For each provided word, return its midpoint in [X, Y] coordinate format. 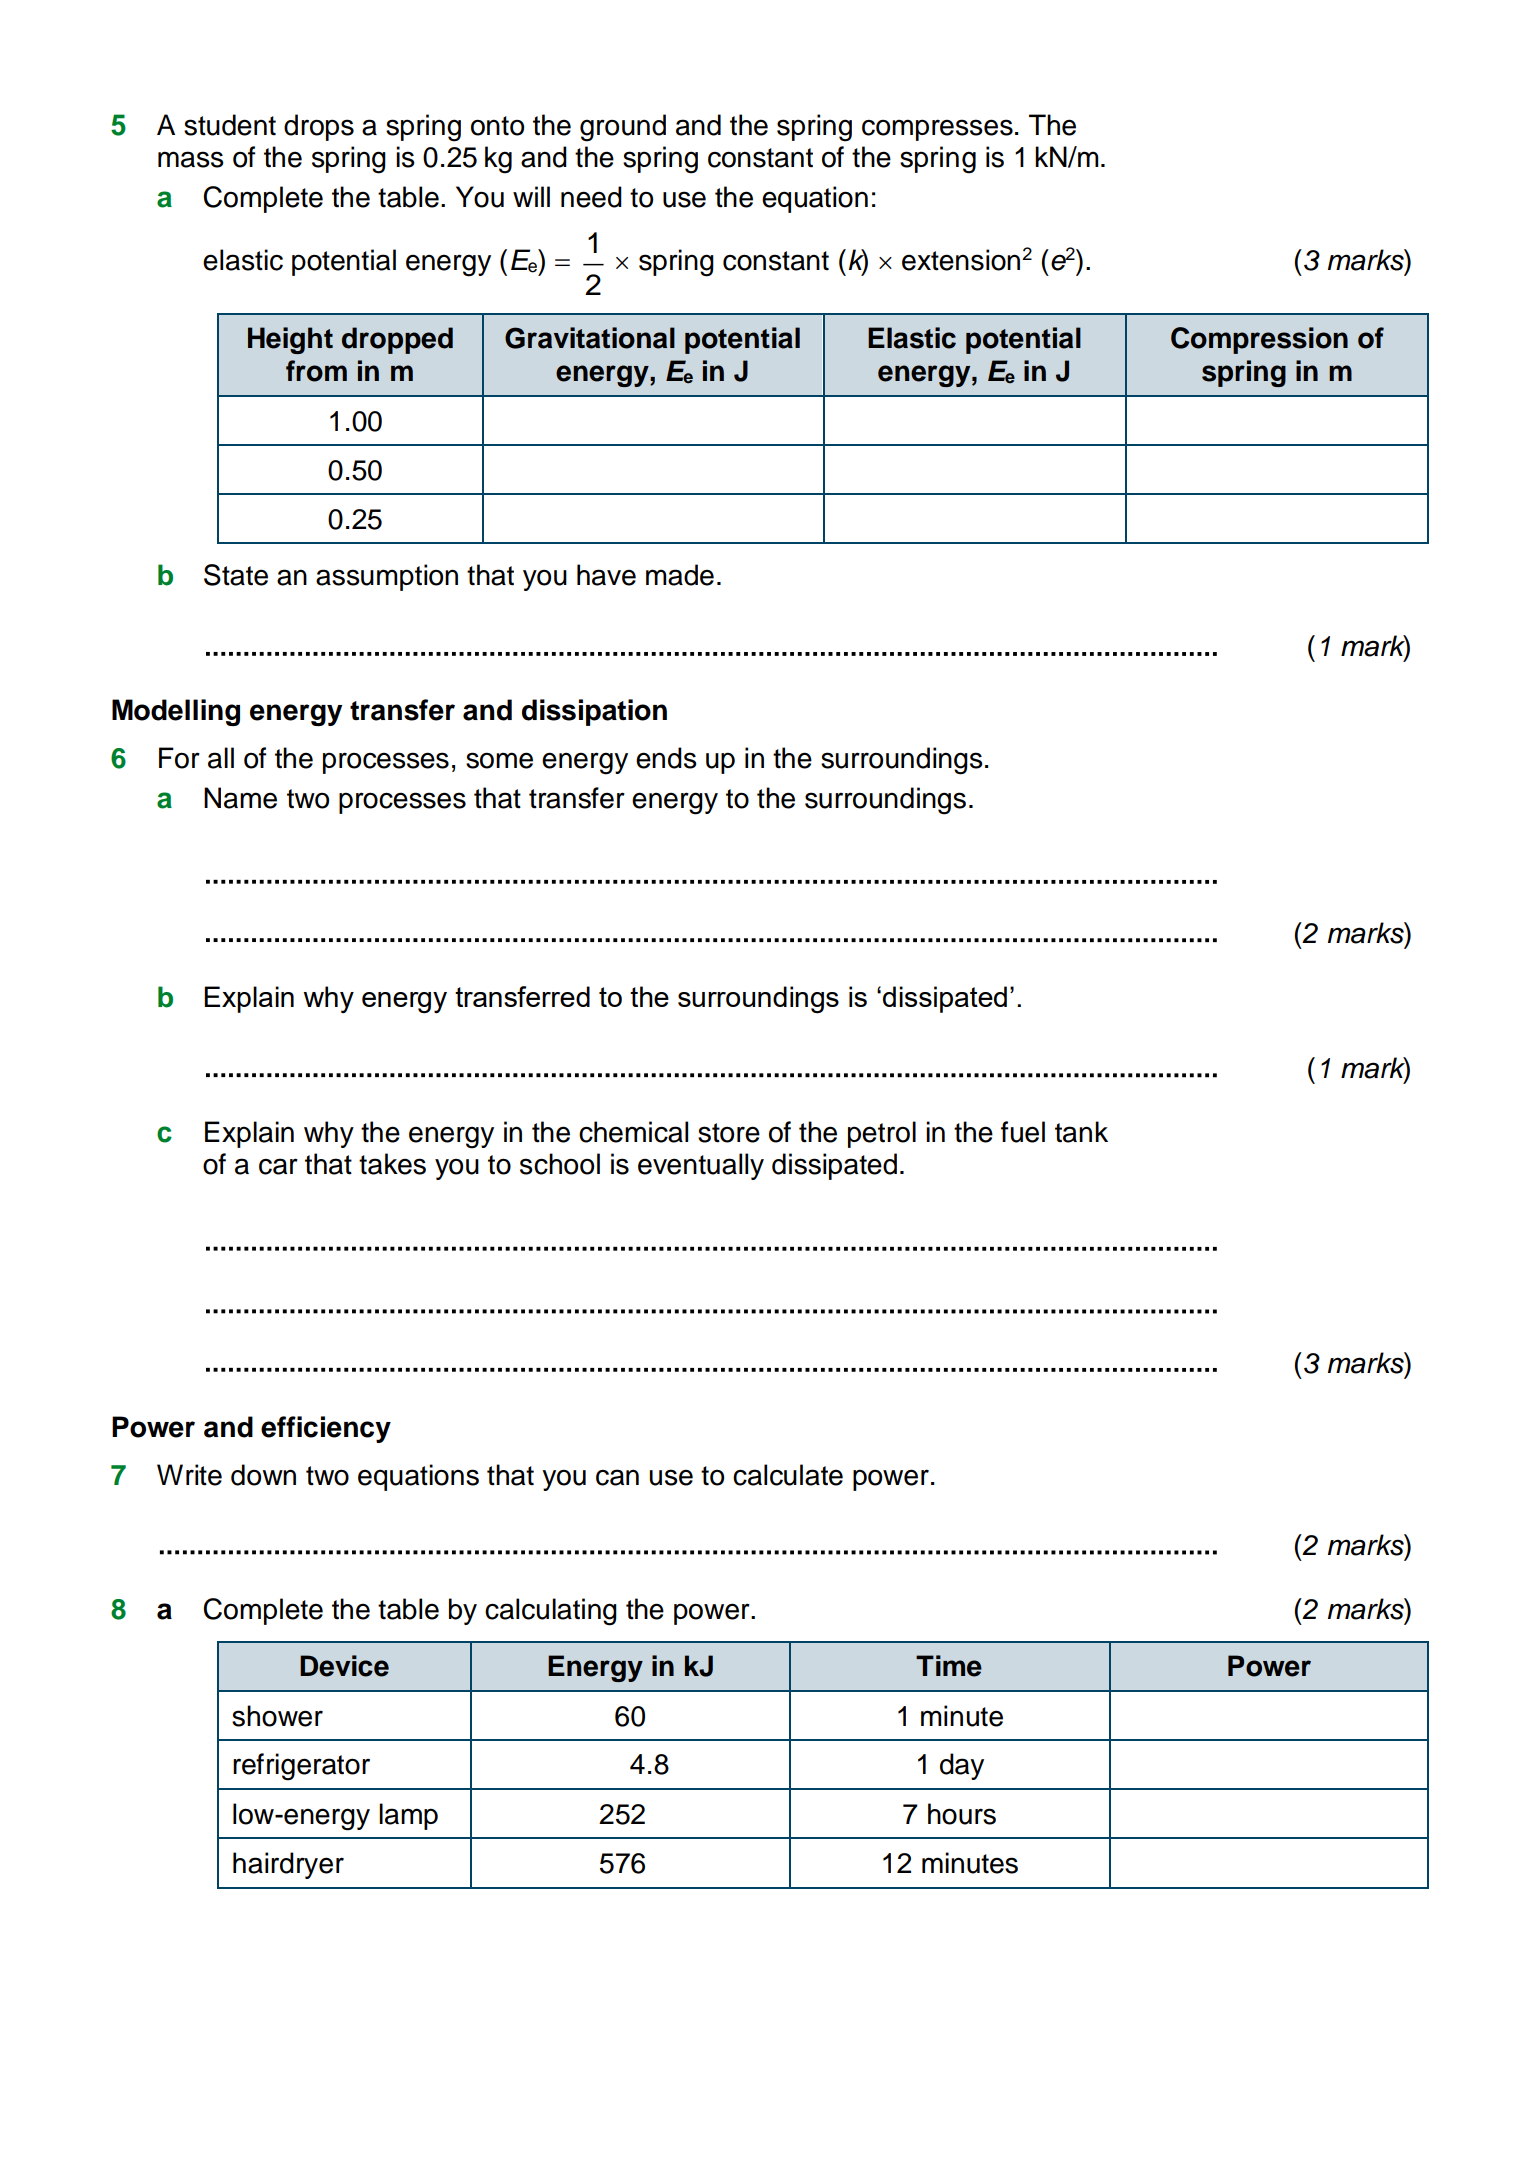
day [962, 1766]
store [729, 1133]
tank [1081, 1132]
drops [319, 127]
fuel [1023, 1132]
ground [623, 128]
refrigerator [301, 1767]
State [236, 575]
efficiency [326, 1429]
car [278, 1166]
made [680, 575]
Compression [1259, 340]
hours [962, 1814]
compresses [937, 130]
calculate [788, 1475]
